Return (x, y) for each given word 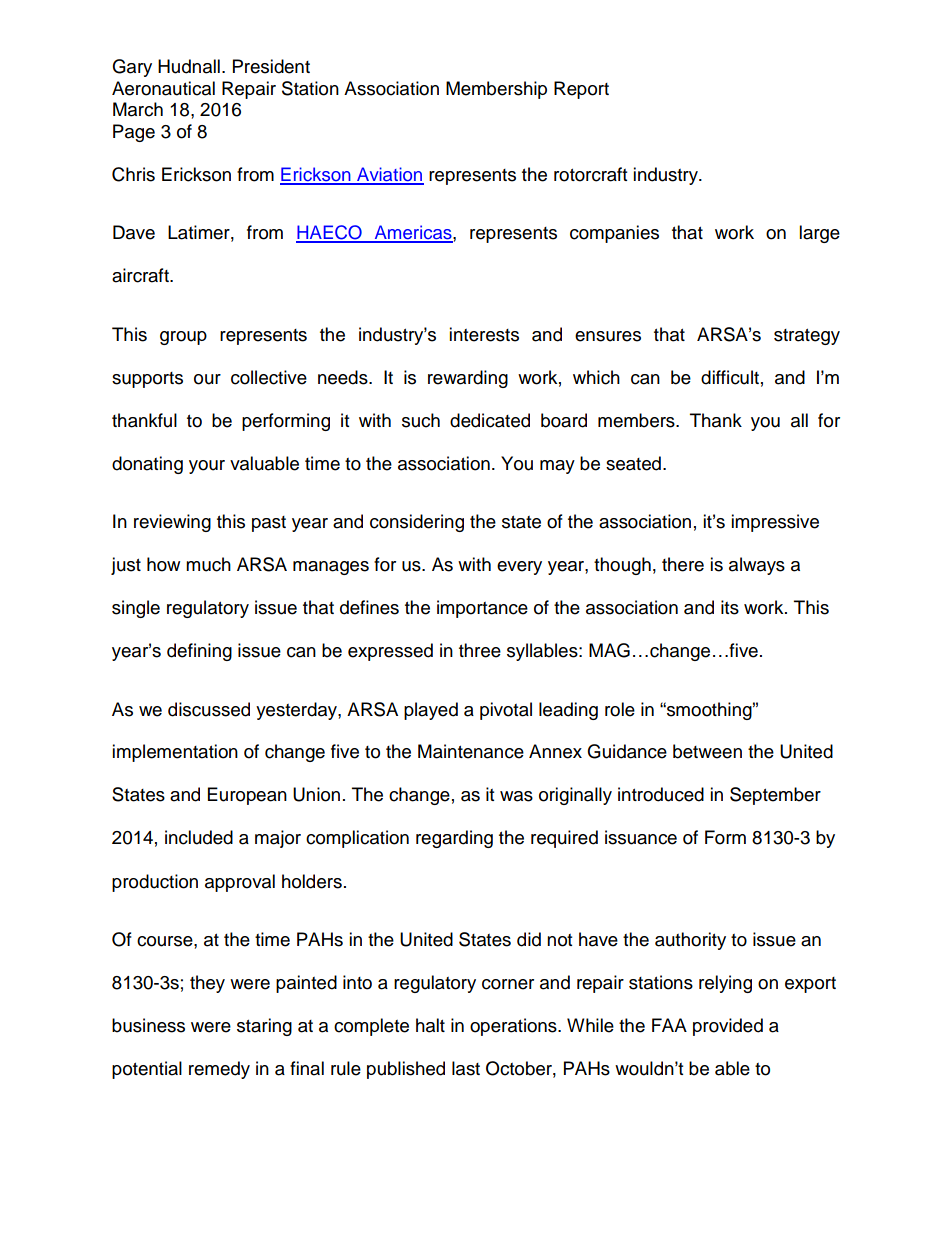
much (208, 564)
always (757, 566)
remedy (219, 1070)
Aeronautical (163, 88)
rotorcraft (590, 174)
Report (581, 90)
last (466, 1068)
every (519, 568)
